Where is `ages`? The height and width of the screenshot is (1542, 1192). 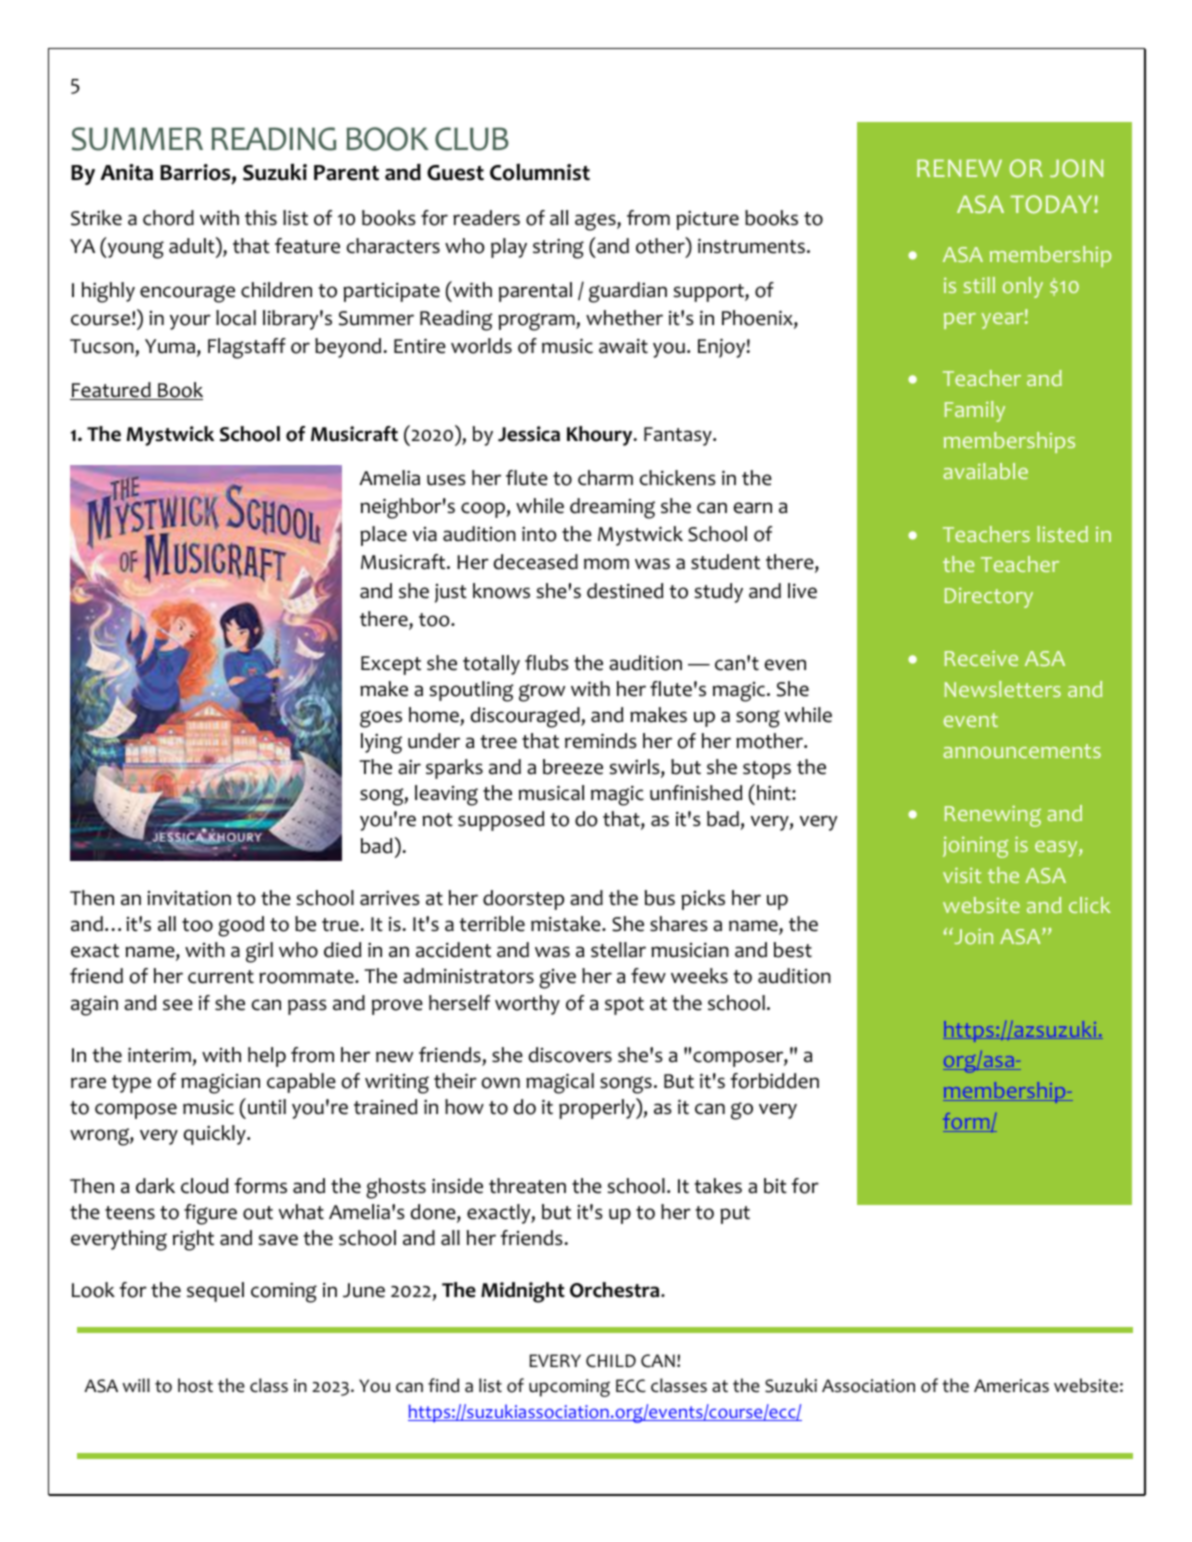
ages is located at coordinates (596, 222).
